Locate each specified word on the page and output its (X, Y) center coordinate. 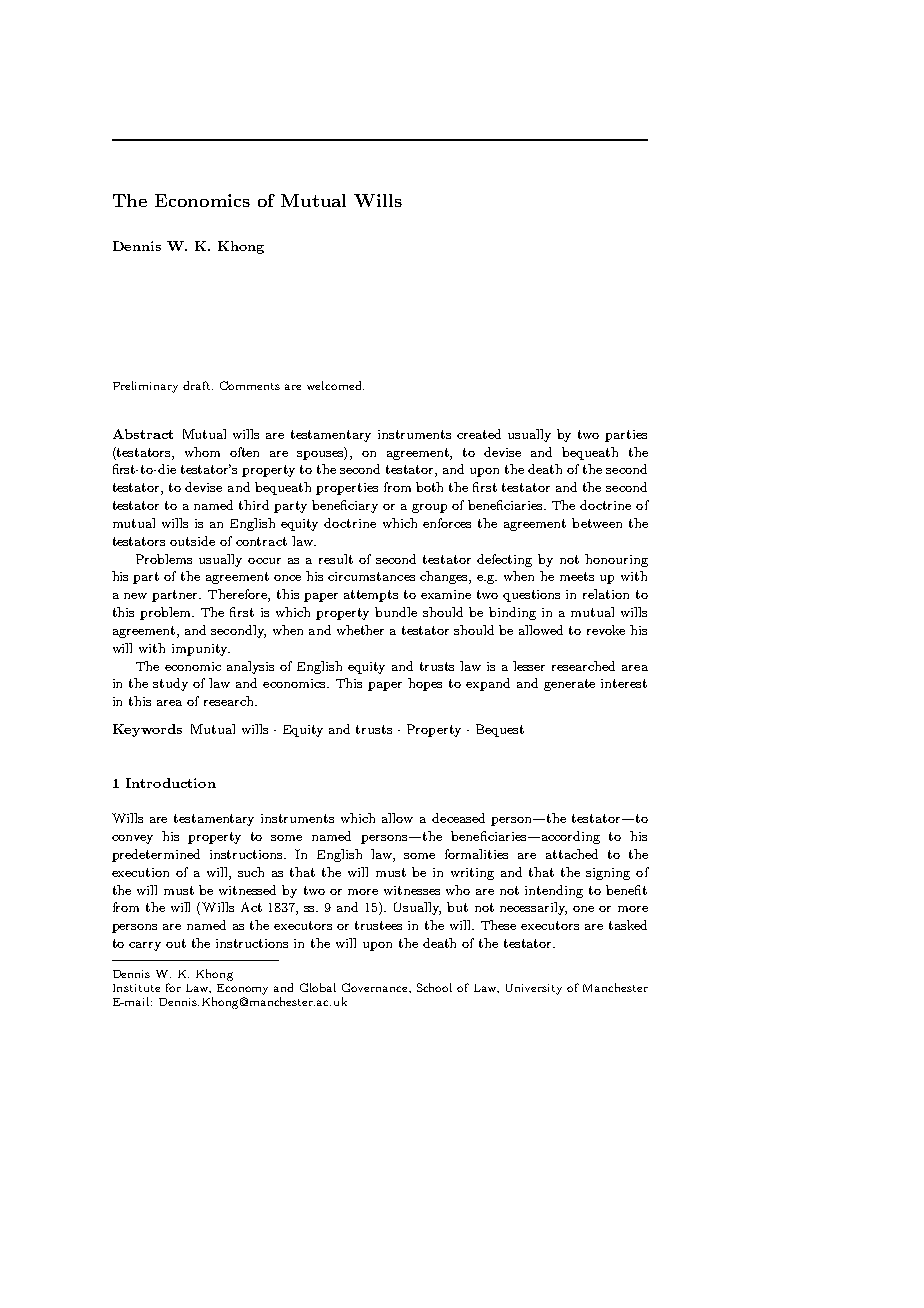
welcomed (335, 385)
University (534, 989)
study (170, 684)
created (479, 434)
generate (569, 685)
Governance (376, 988)
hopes (425, 684)
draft (198, 385)
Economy (242, 989)
